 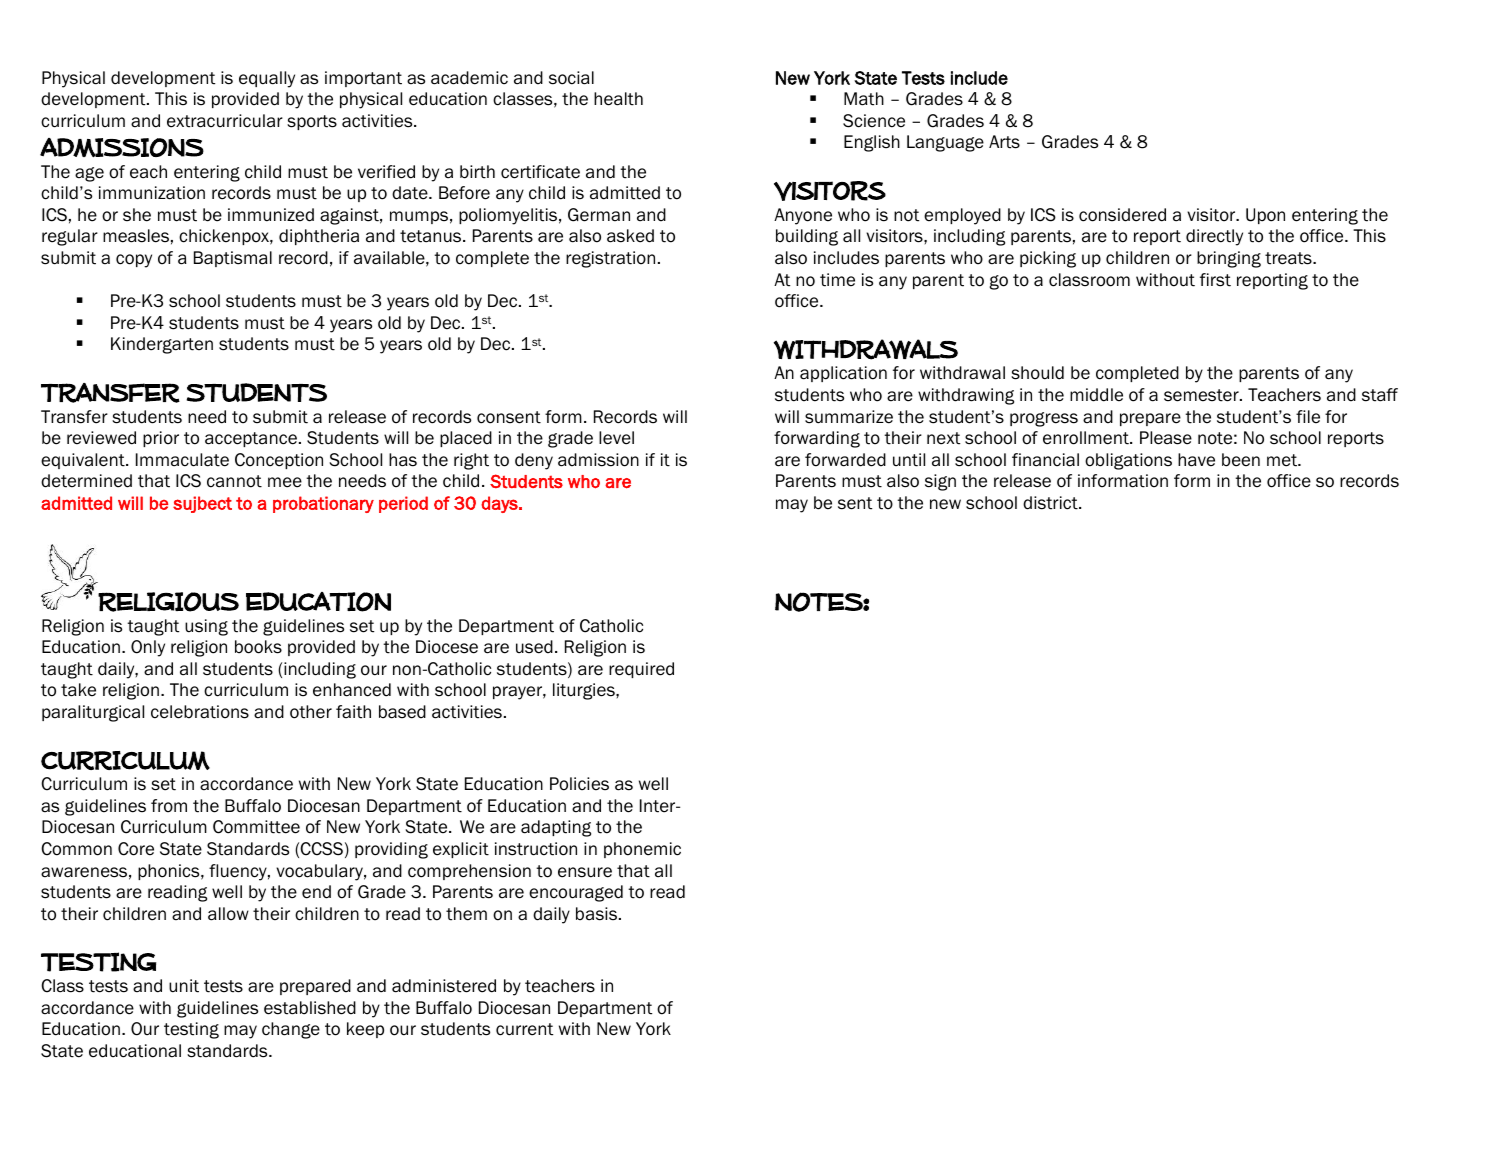 What do you see at coordinates (225, 121) in the image?
I see `extracurricular` at bounding box center [225, 121].
